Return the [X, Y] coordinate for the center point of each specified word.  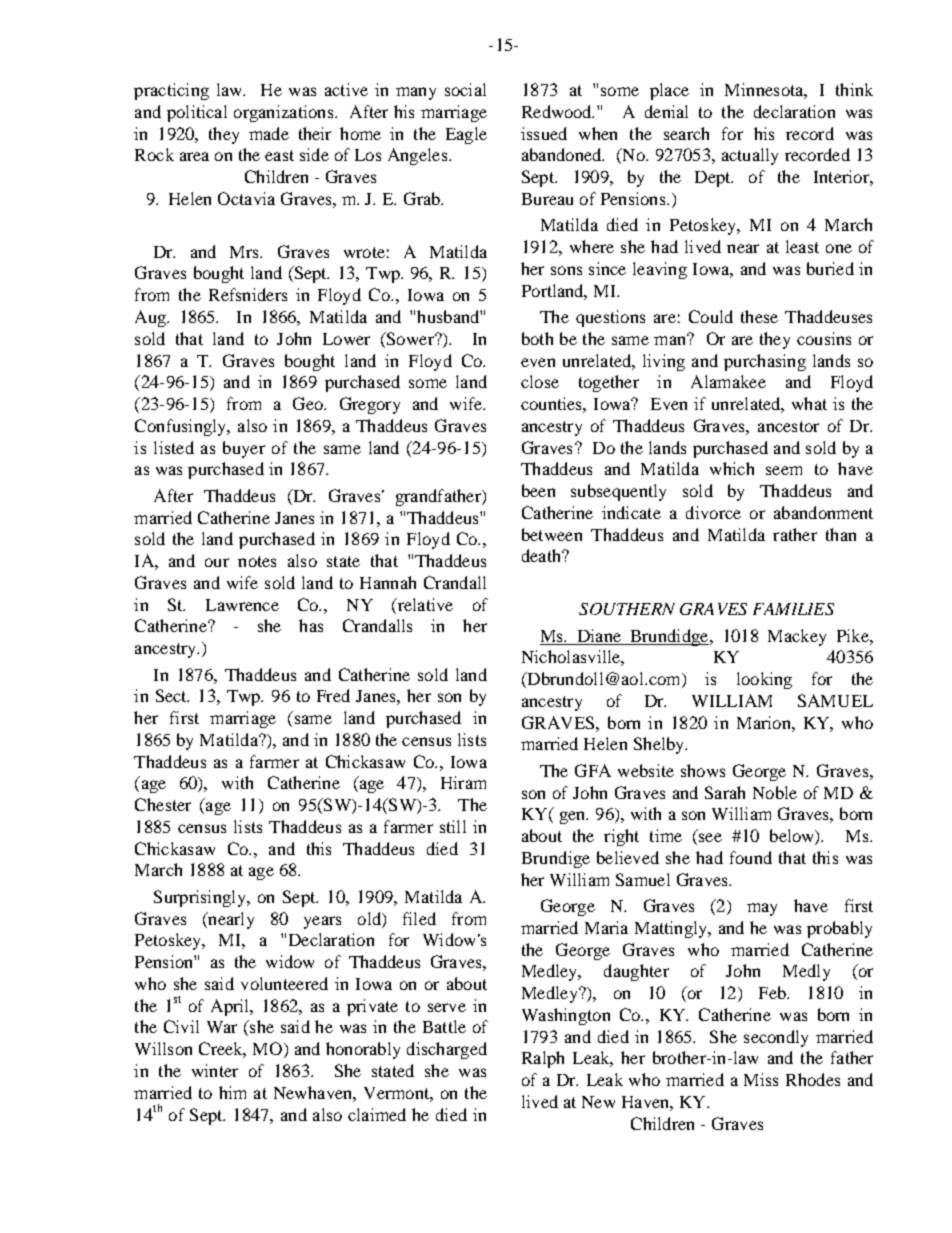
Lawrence [242, 605]
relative [424, 604]
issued [544, 133]
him [232, 1092]
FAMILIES [793, 609]
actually [750, 156]
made [269, 133]
